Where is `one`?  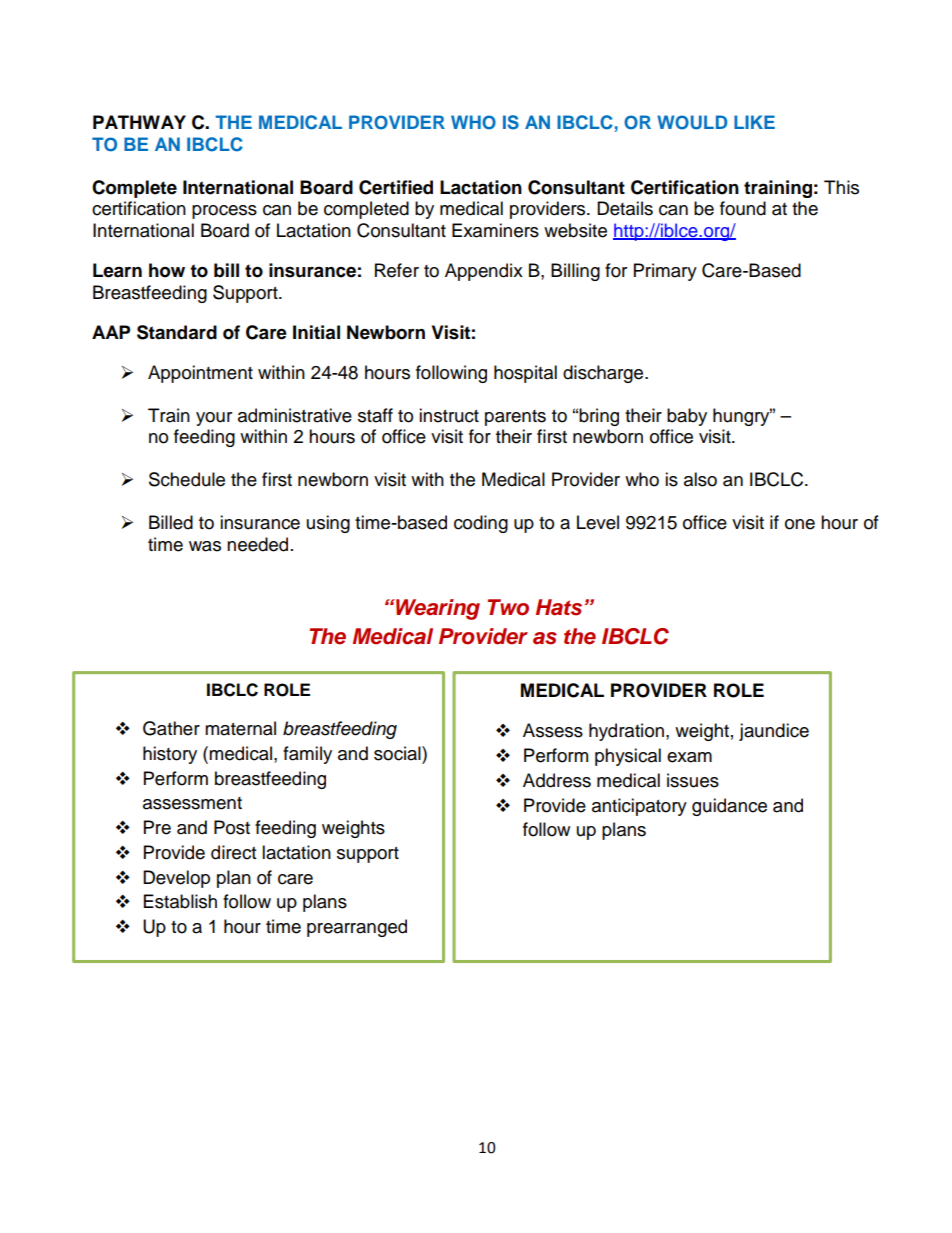
one is located at coordinates (800, 524).
